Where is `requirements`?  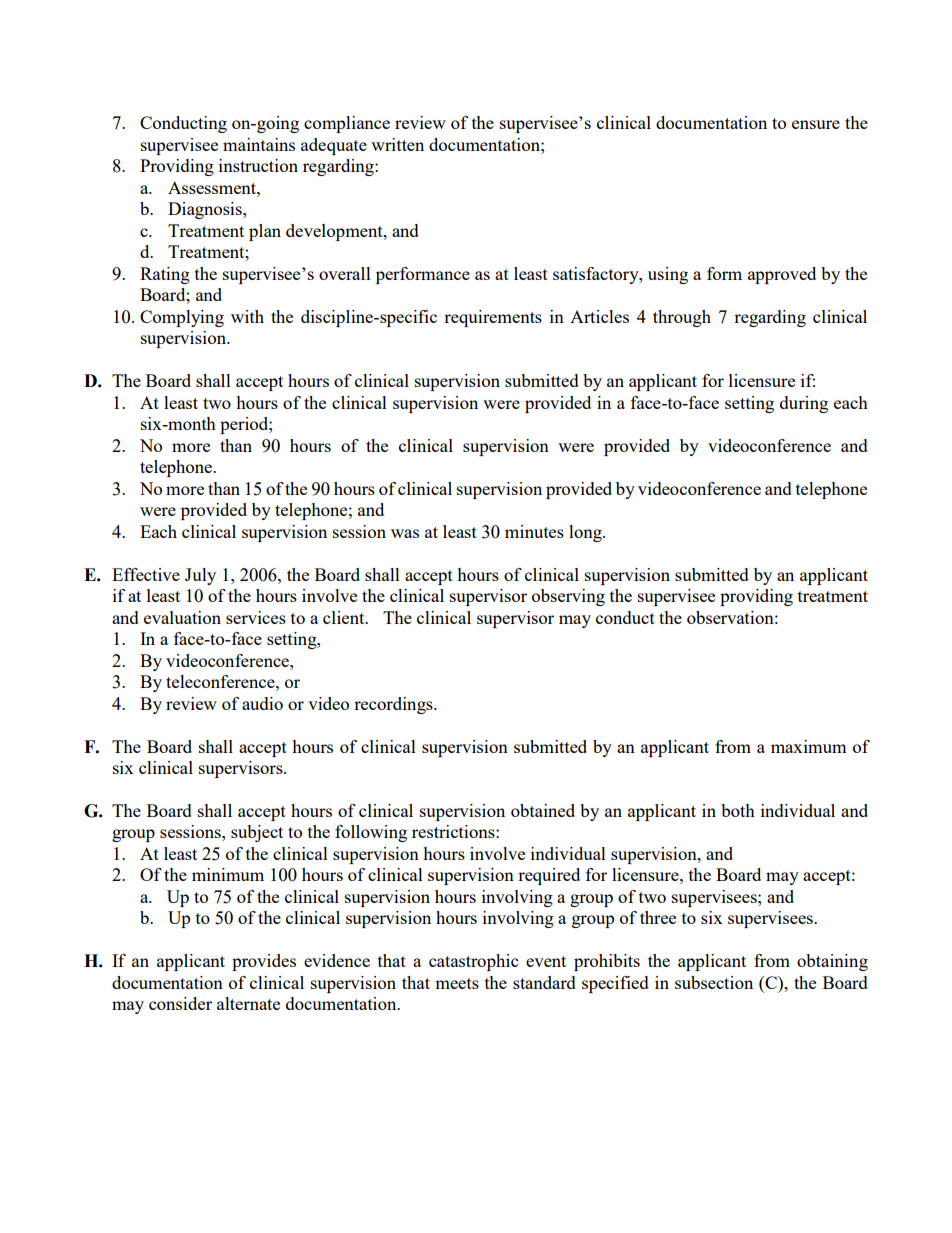 requirements is located at coordinates (493, 318).
